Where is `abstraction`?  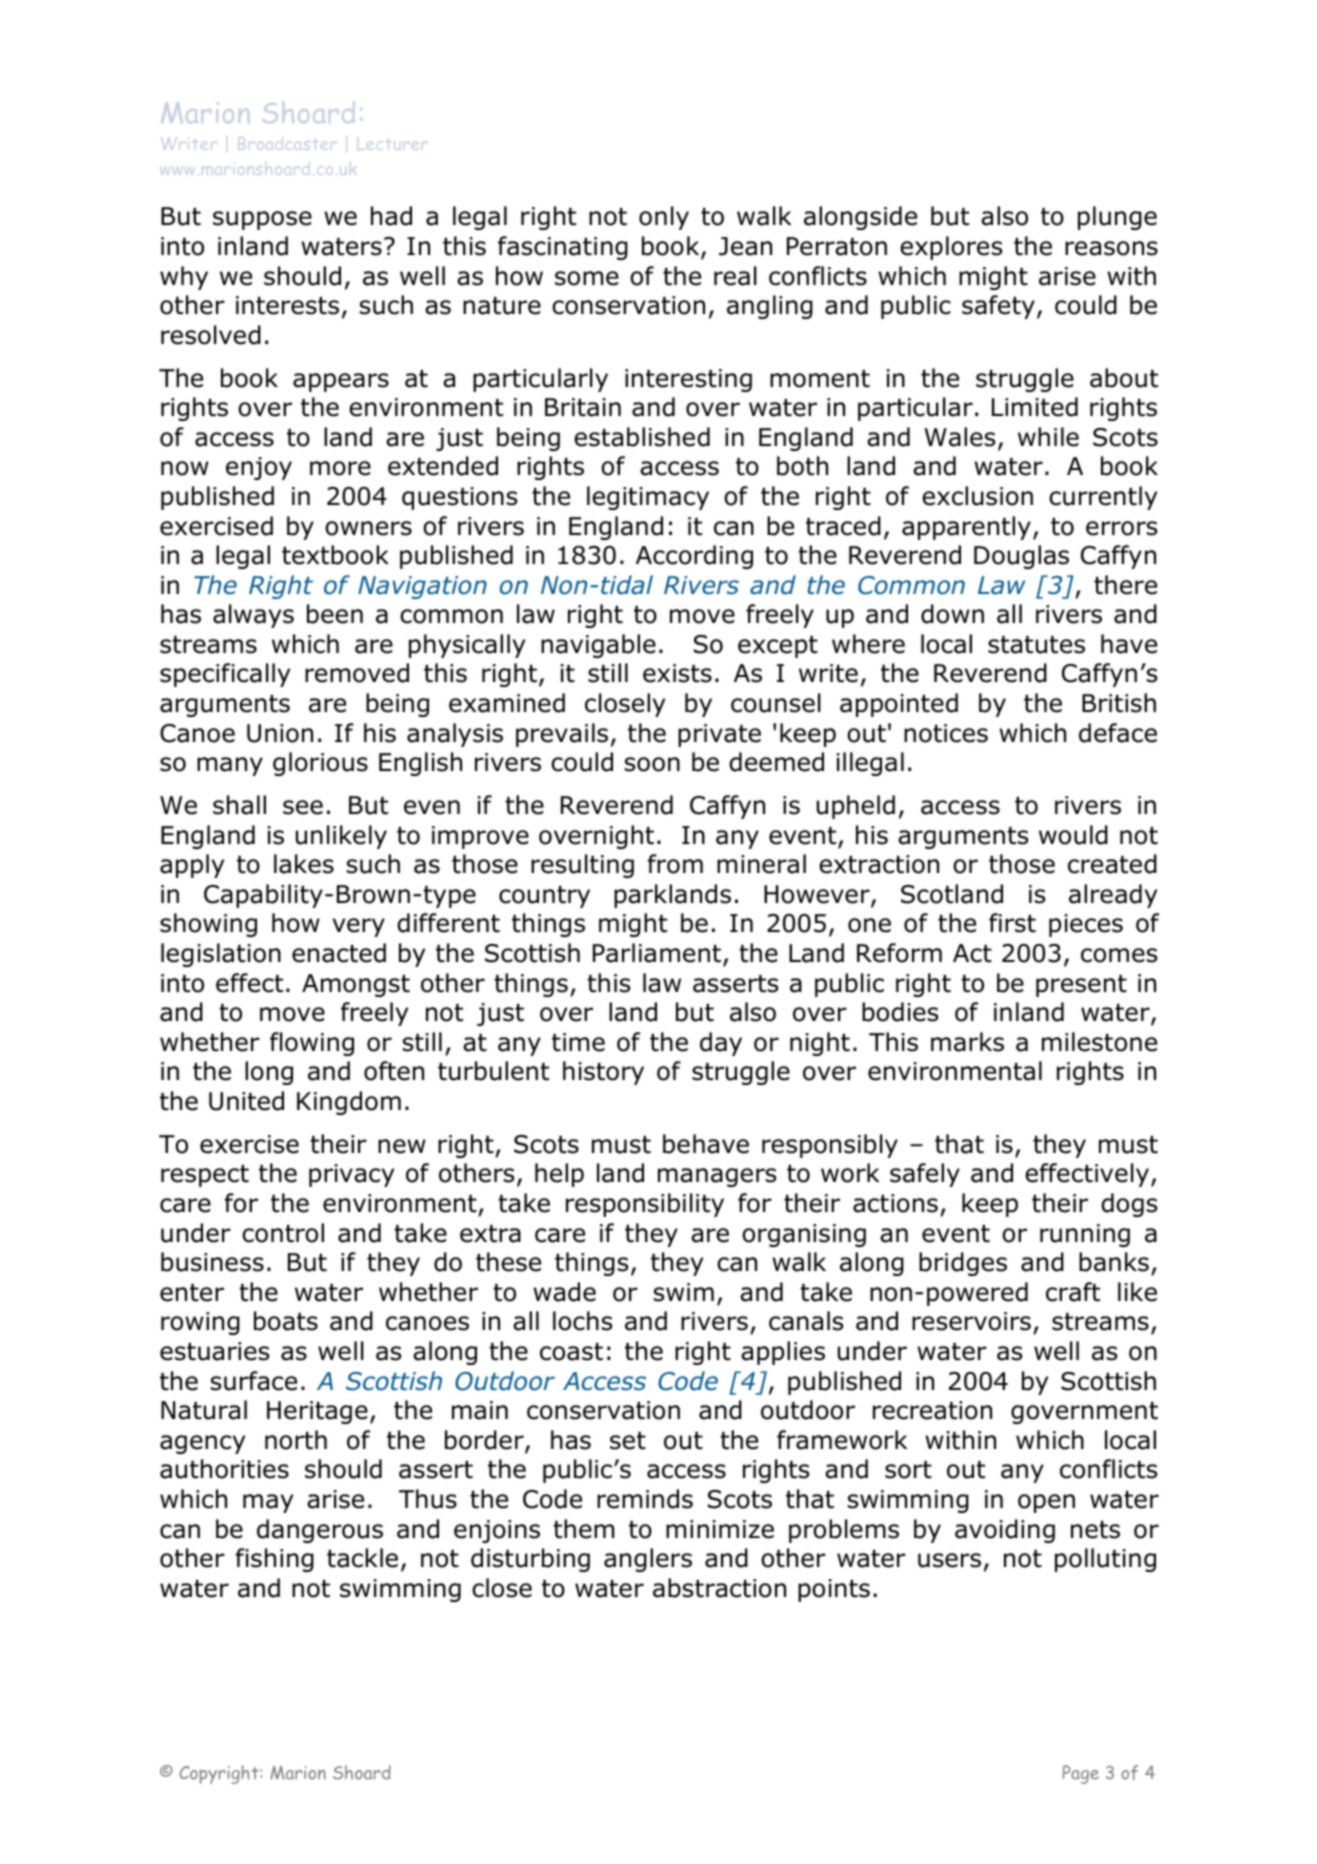 abstraction is located at coordinates (719, 1588).
